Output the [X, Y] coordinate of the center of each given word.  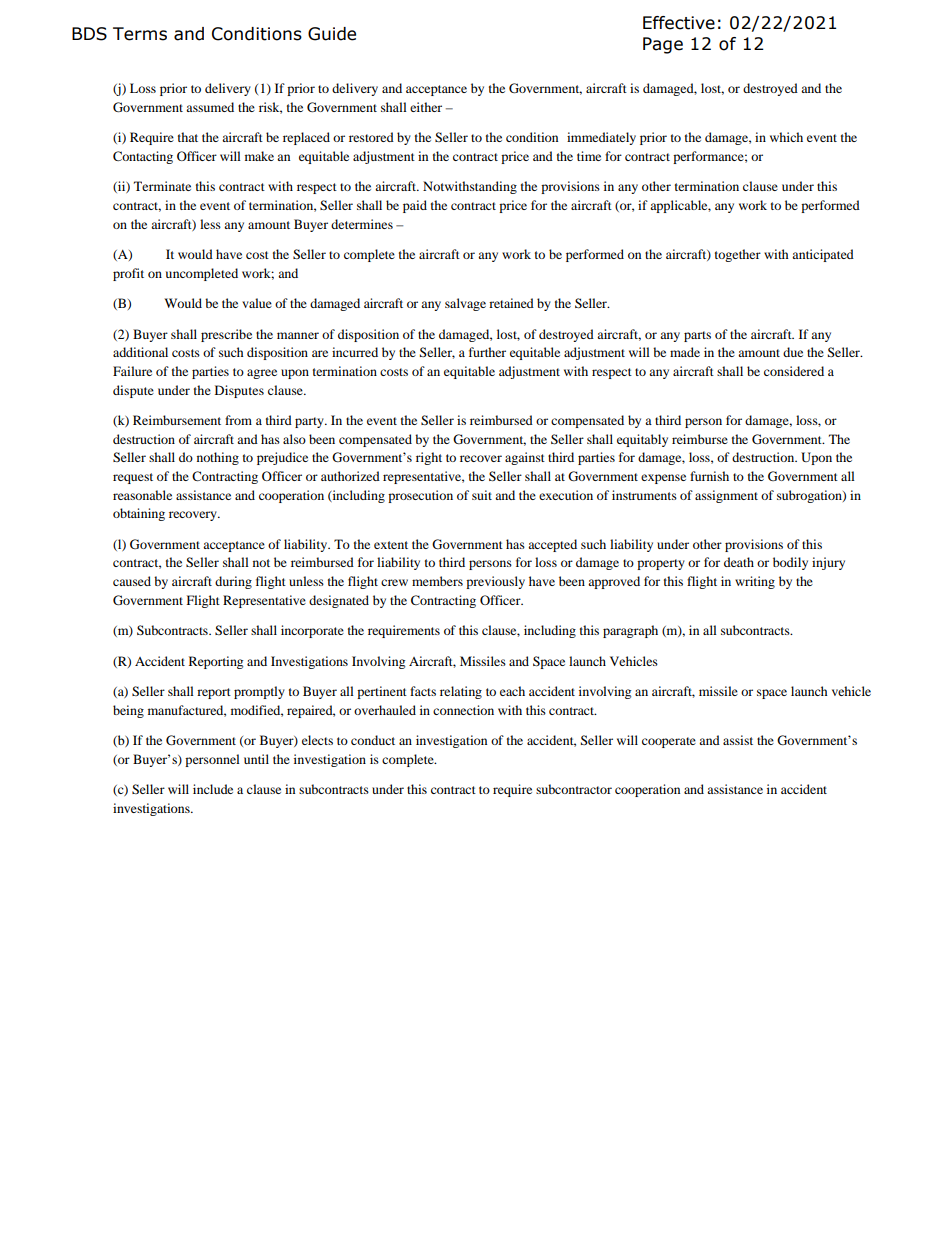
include [213, 789]
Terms [140, 34]
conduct [373, 740]
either [426, 107]
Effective [679, 23]
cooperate [669, 742]
